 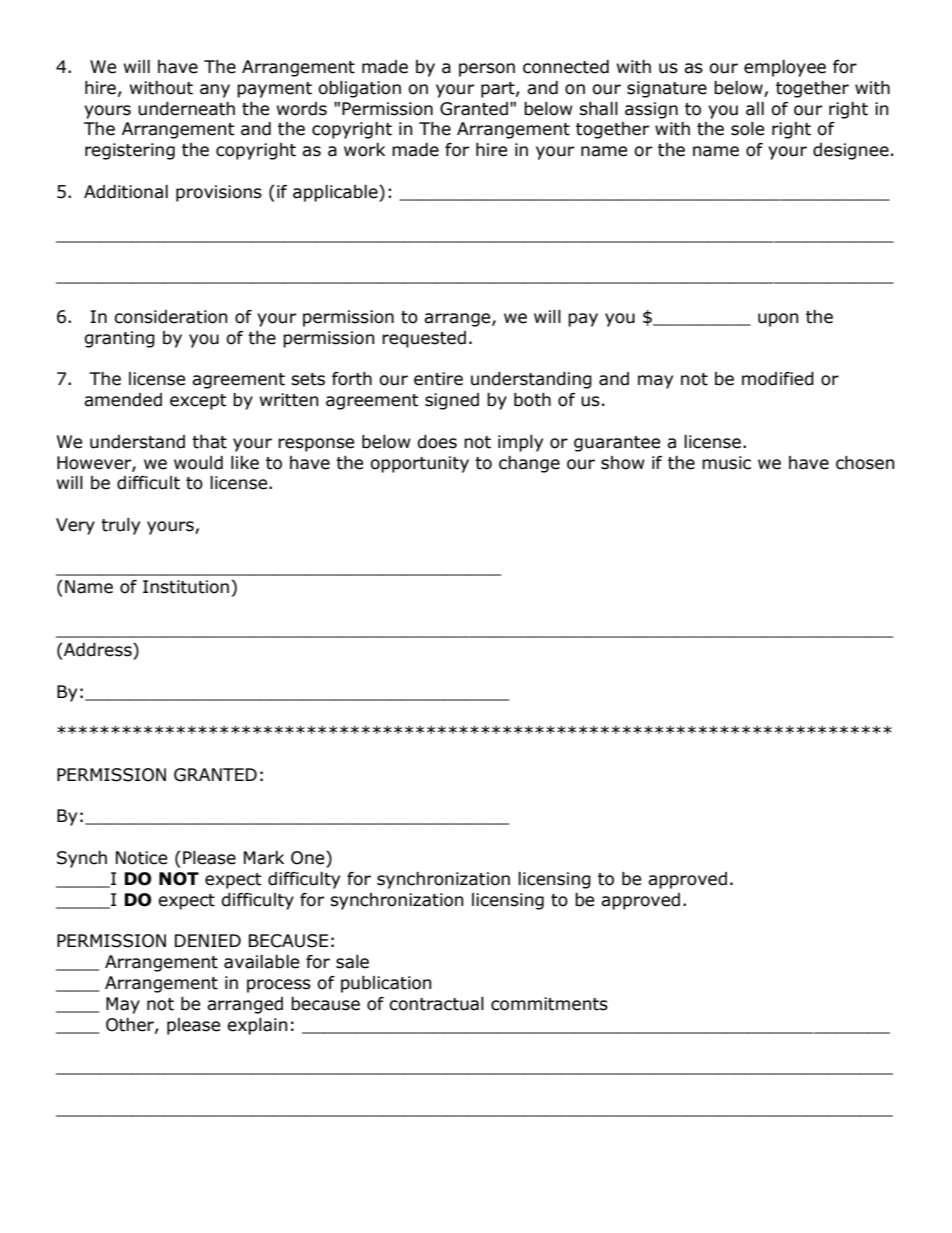 I want to click on does, so click(x=437, y=442).
